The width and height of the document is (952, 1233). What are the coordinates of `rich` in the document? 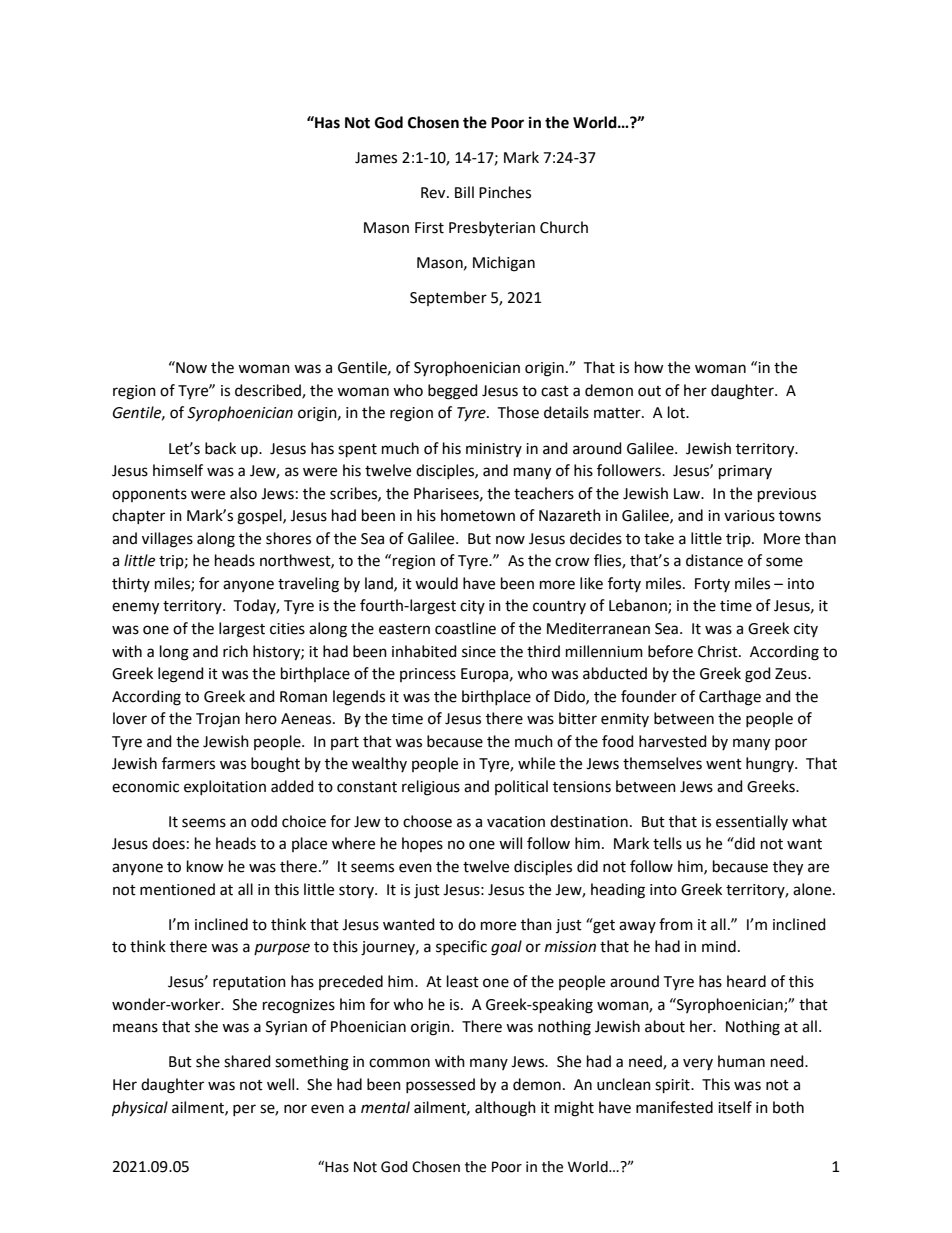 It's located at (235, 651).
